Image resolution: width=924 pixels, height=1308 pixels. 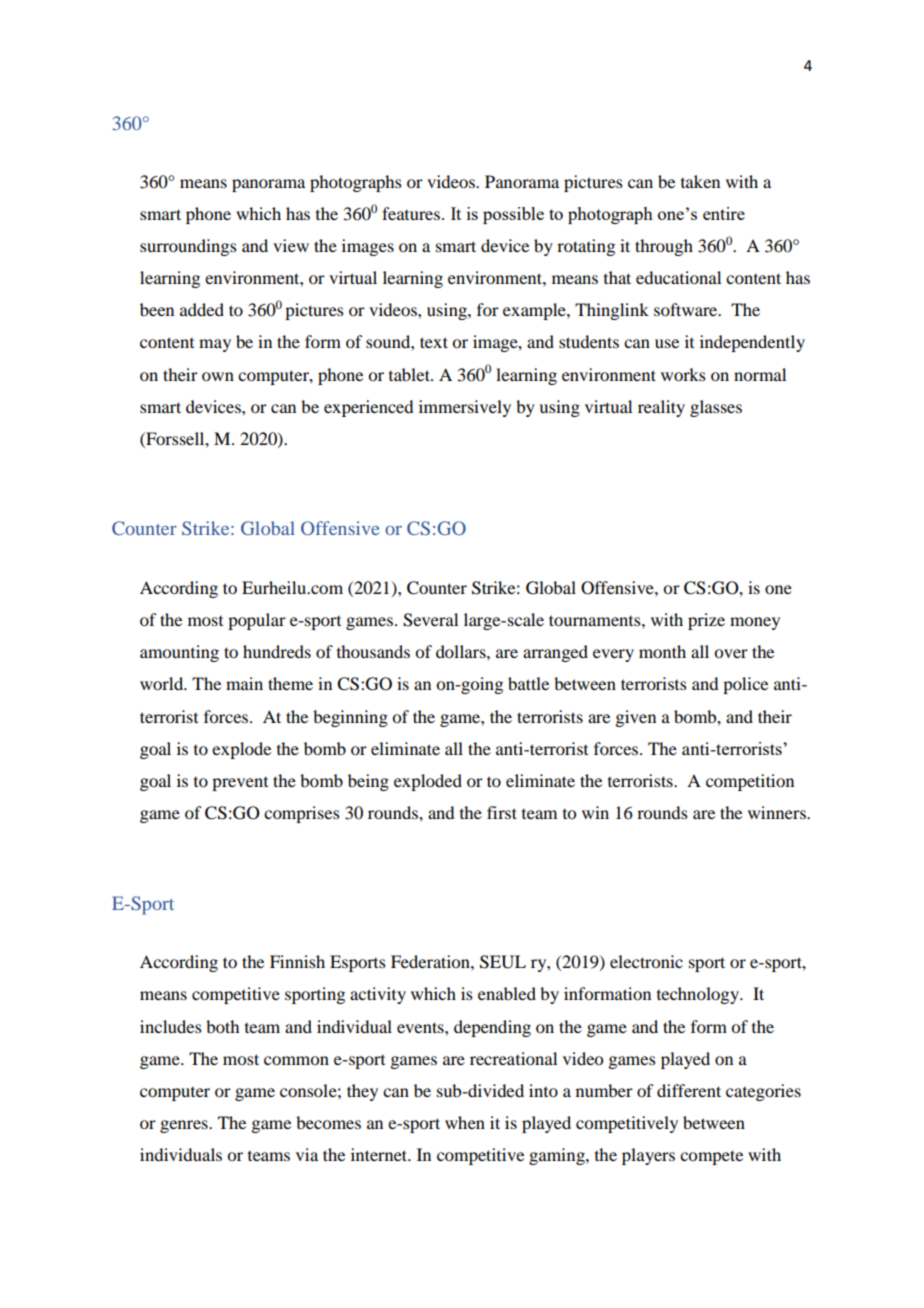 What do you see at coordinates (465, 1122) in the screenshot?
I see `when` at bounding box center [465, 1122].
